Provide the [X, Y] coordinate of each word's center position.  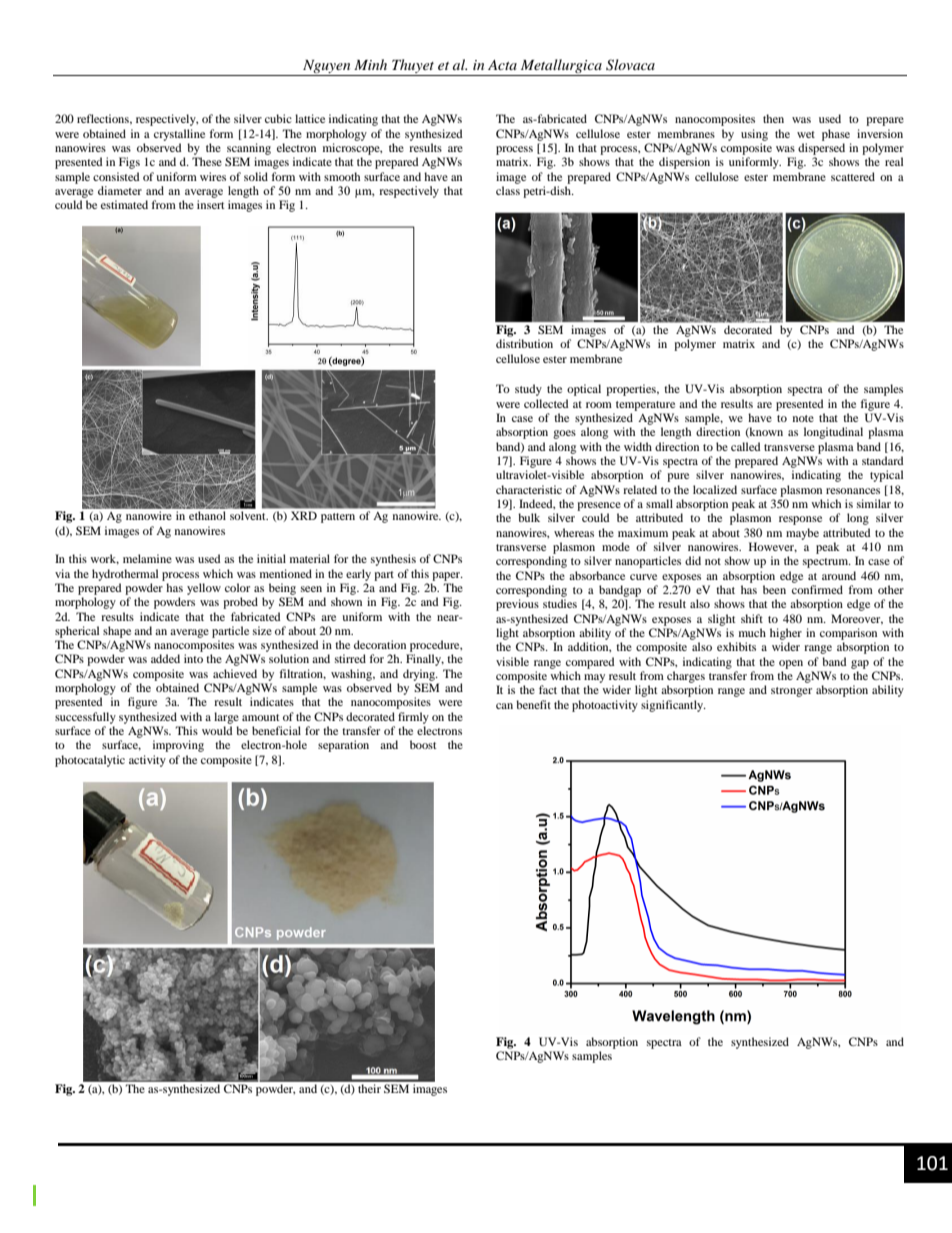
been [774, 589]
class [508, 190]
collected [546, 403]
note [803, 418]
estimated [124, 204]
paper [447, 576]
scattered [853, 176]
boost [423, 744]
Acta [502, 65]
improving [178, 746]
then [773, 118]
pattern [338, 518]
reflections [104, 119]
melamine [147, 558]
